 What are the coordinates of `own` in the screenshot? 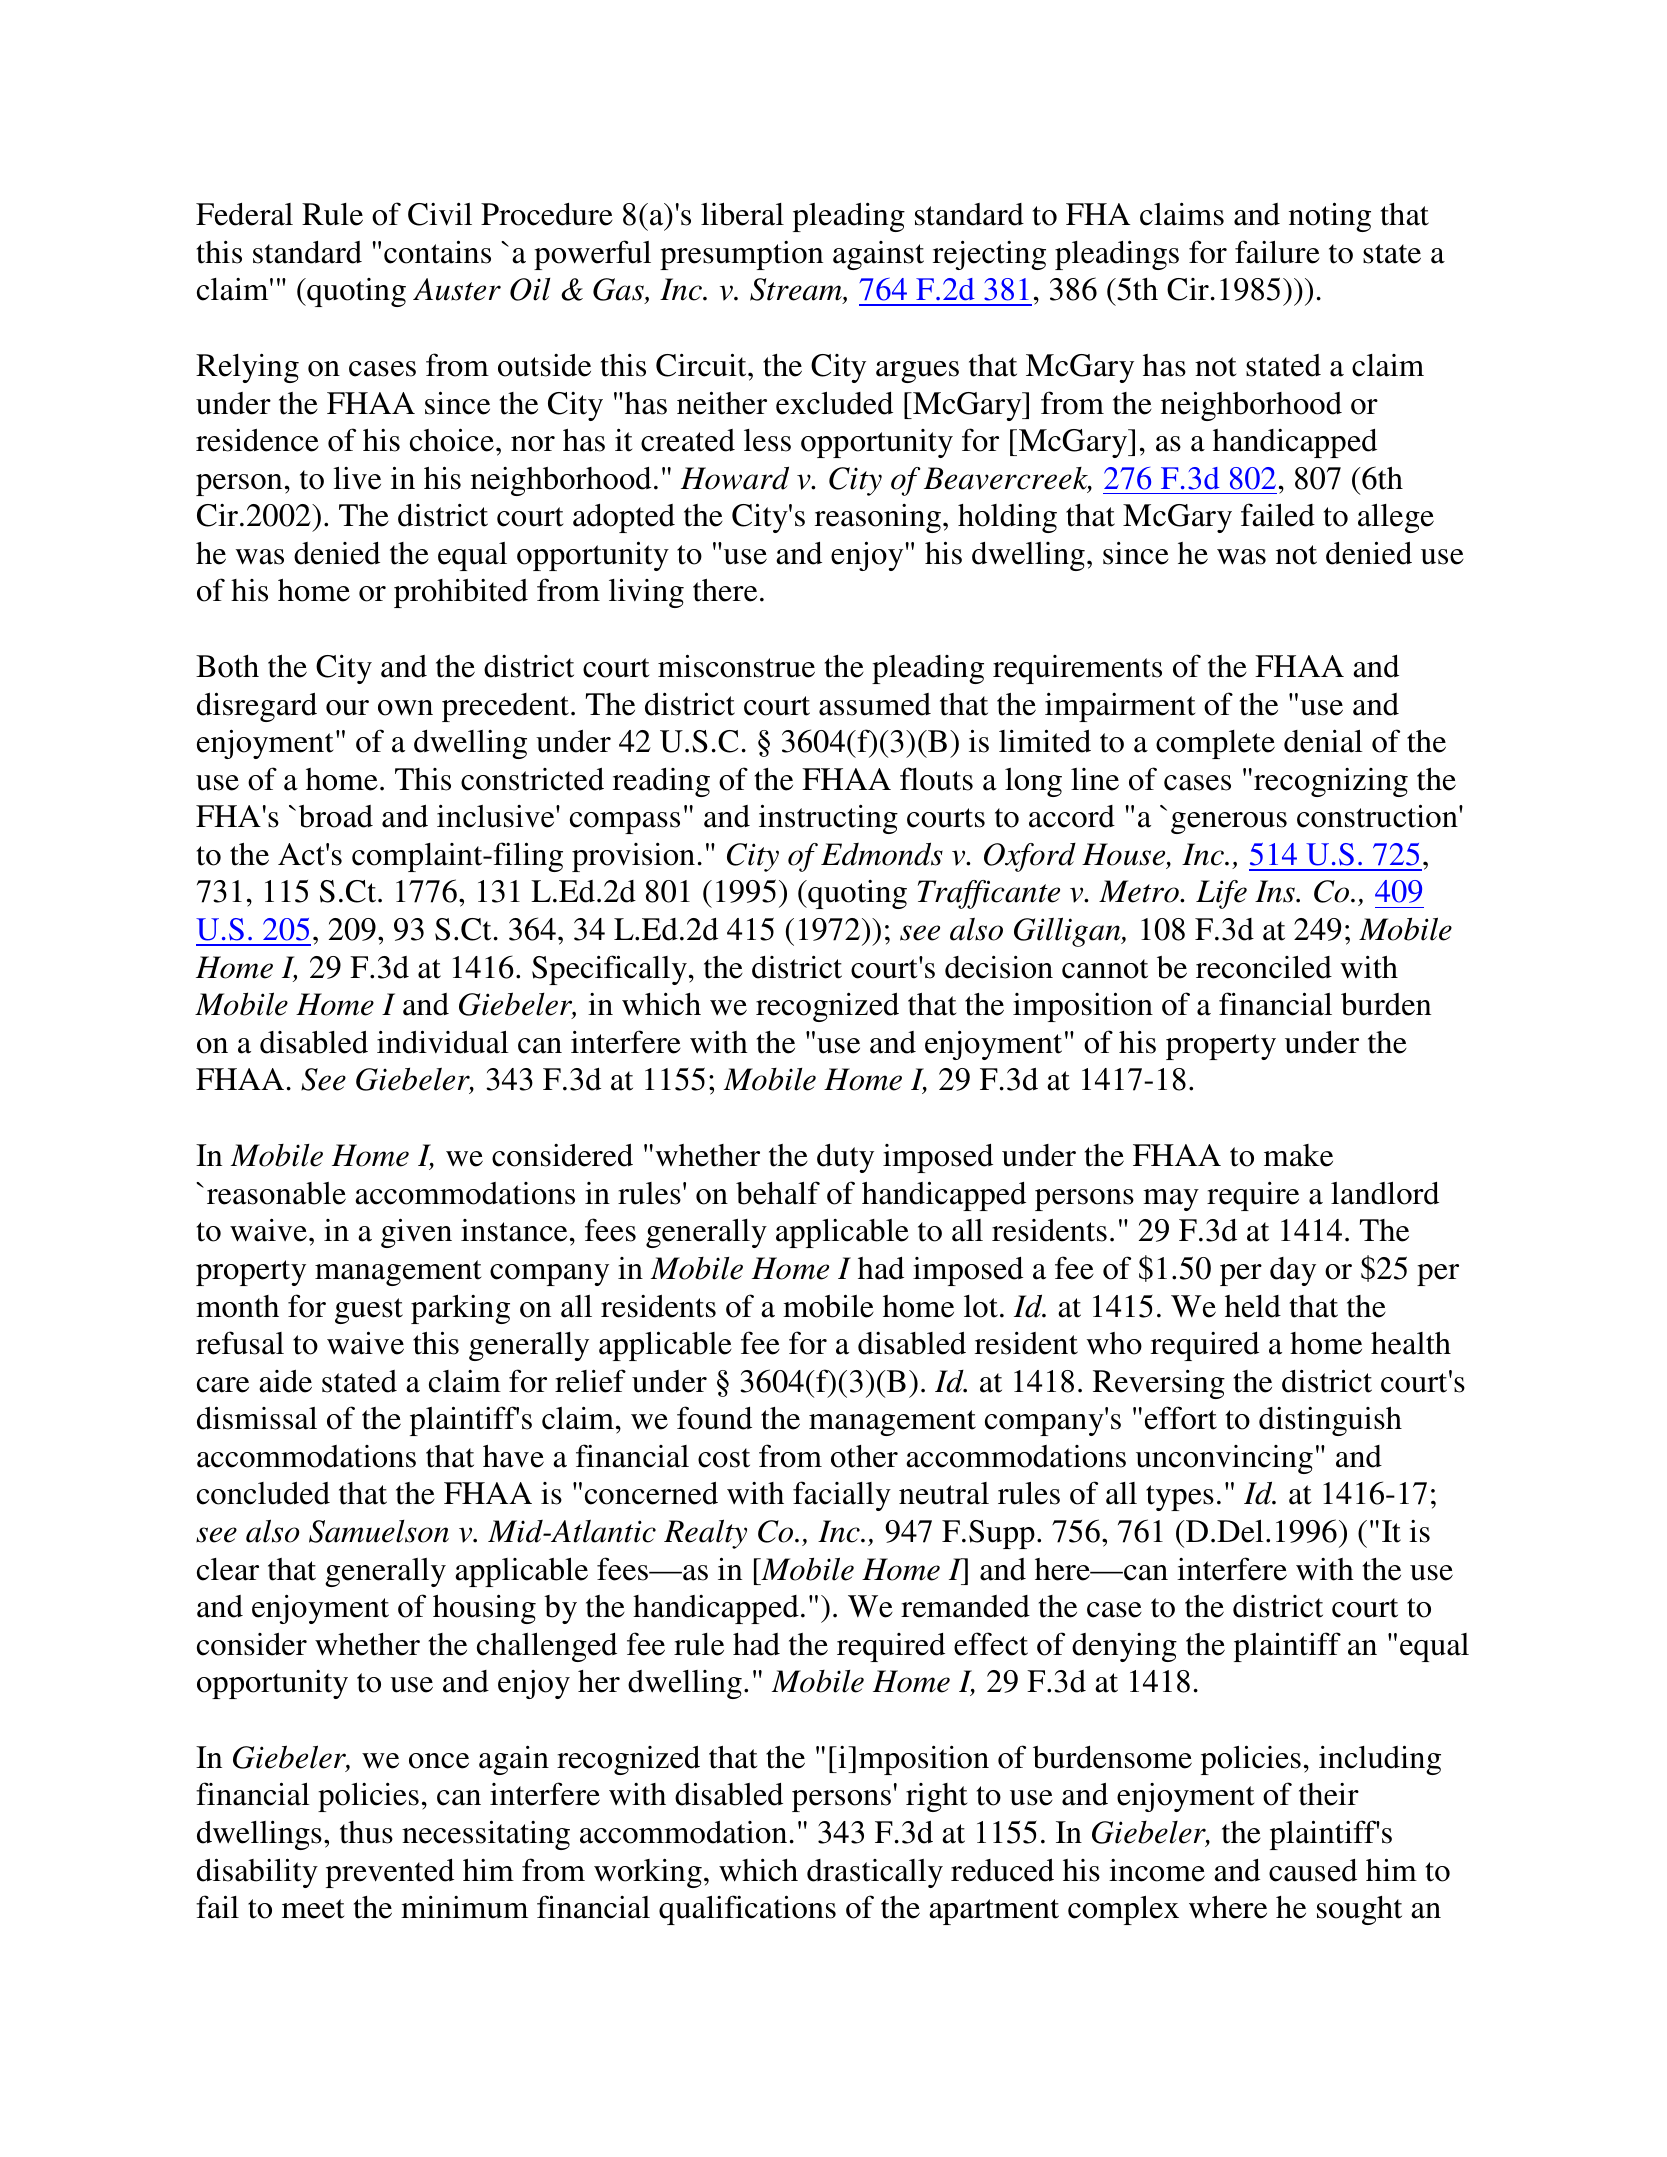 It's located at (405, 708).
